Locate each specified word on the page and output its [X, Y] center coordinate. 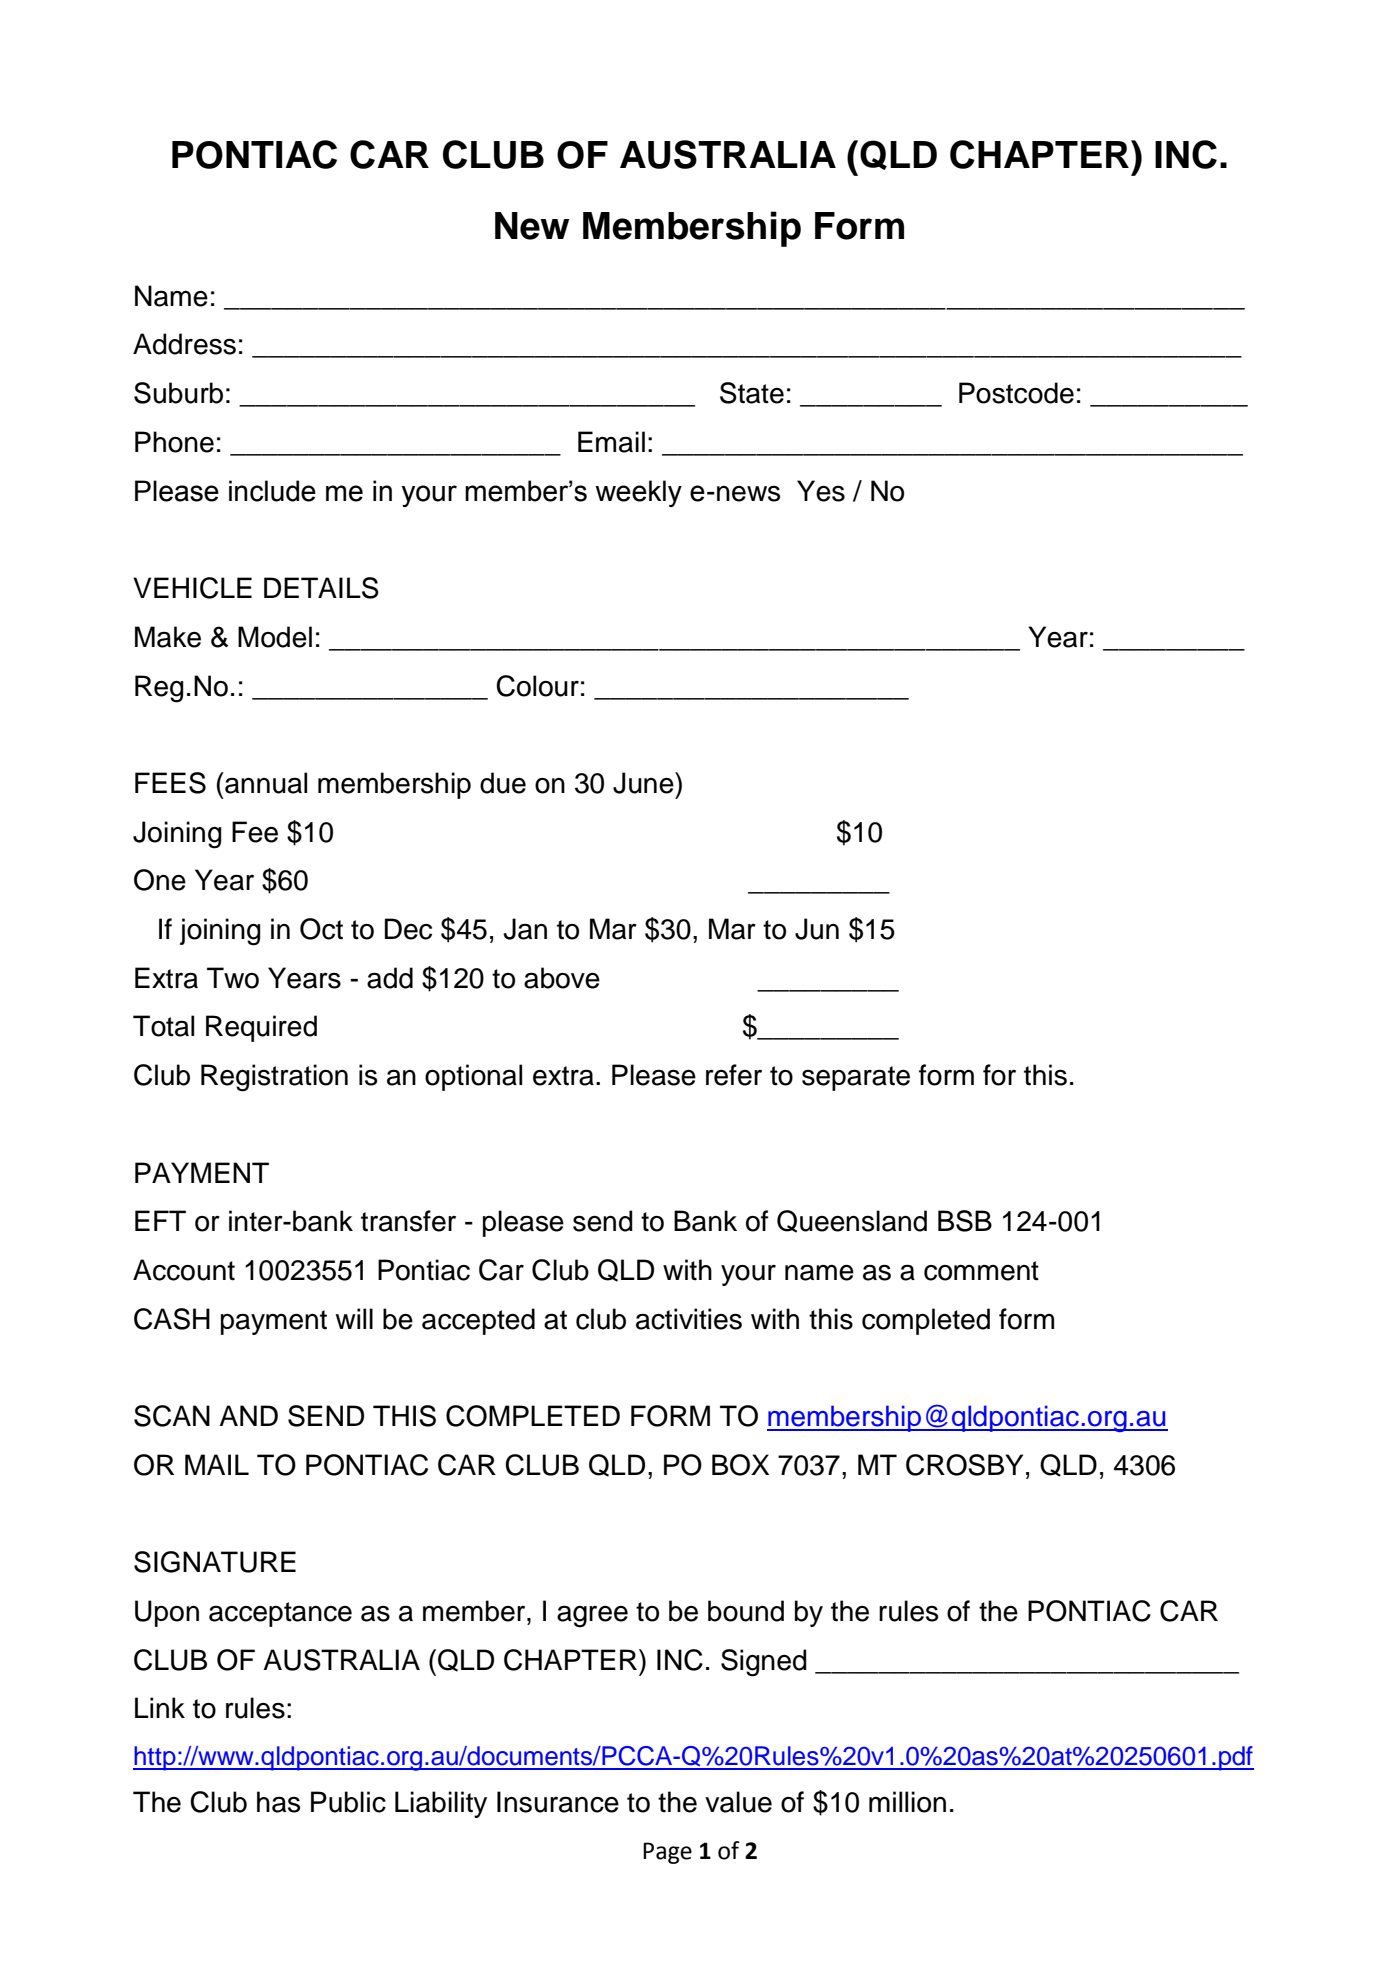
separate [856, 1078]
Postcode [1016, 393]
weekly [638, 493]
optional [473, 1077]
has [278, 1802]
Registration [274, 1078]
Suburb [178, 393]
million [907, 1802]
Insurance [558, 1802]
